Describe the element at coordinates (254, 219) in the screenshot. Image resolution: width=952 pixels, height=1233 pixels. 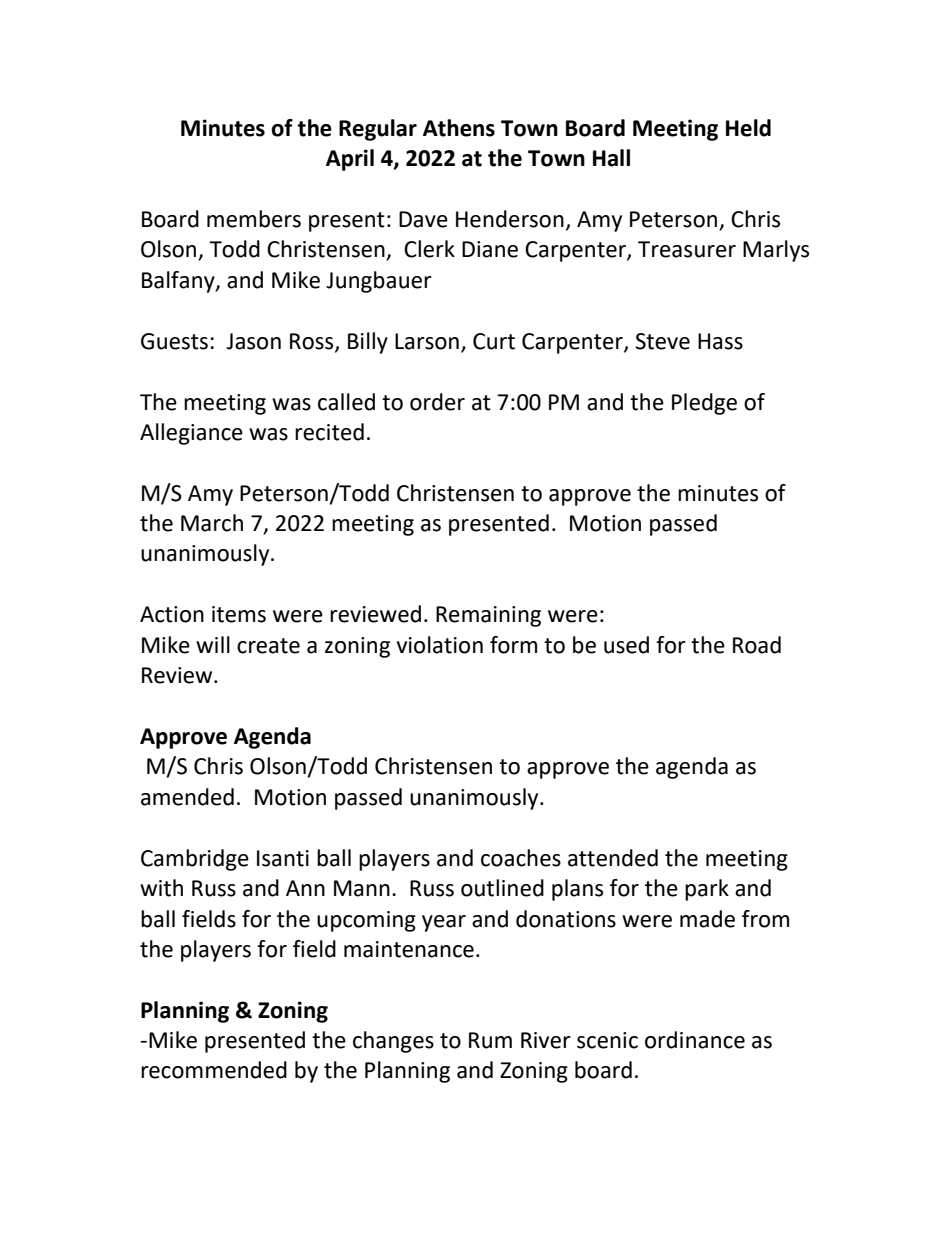
I see `members` at that location.
